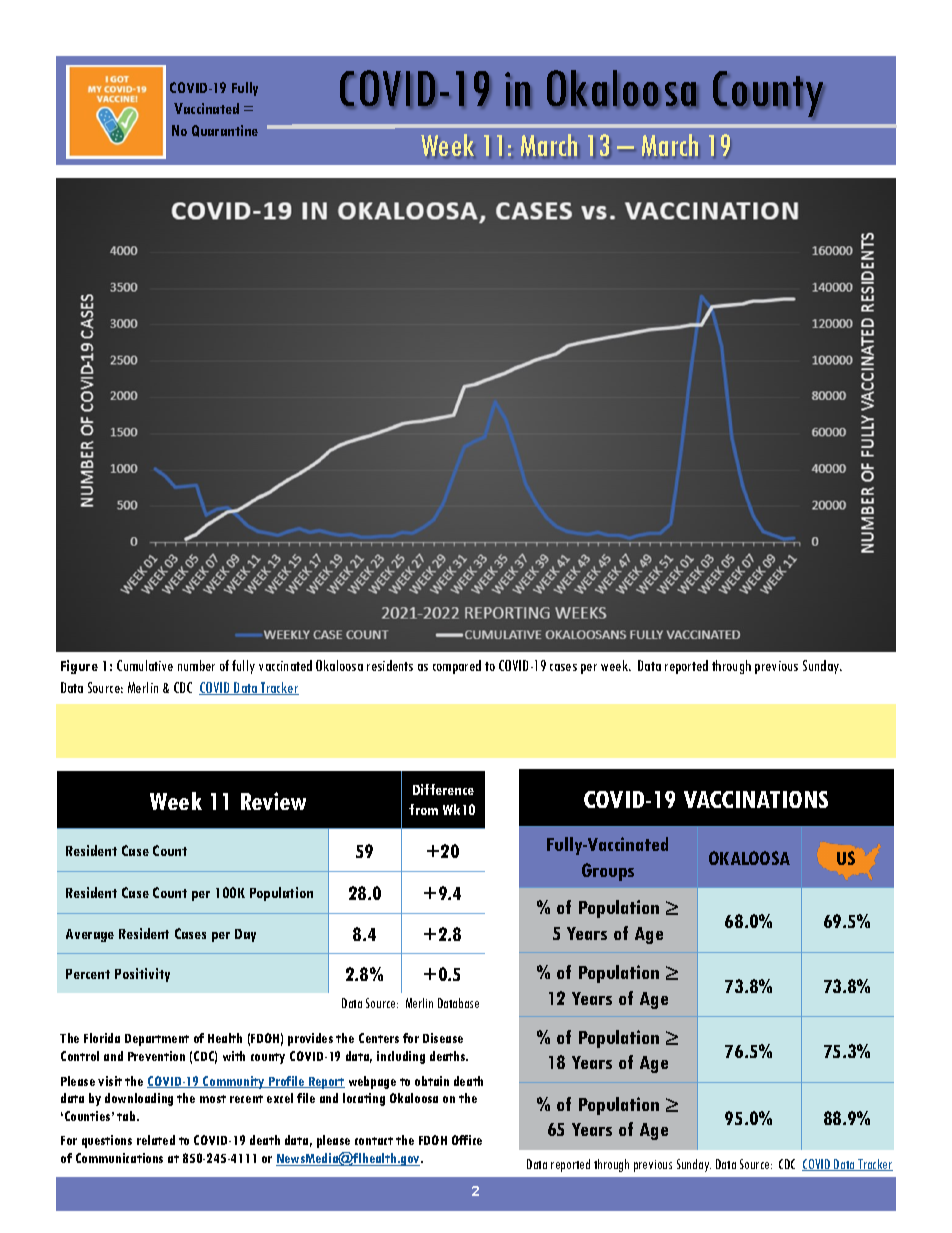 The width and height of the screenshot is (952, 1233). I want to click on VACCINATIONS, so click(756, 799).
